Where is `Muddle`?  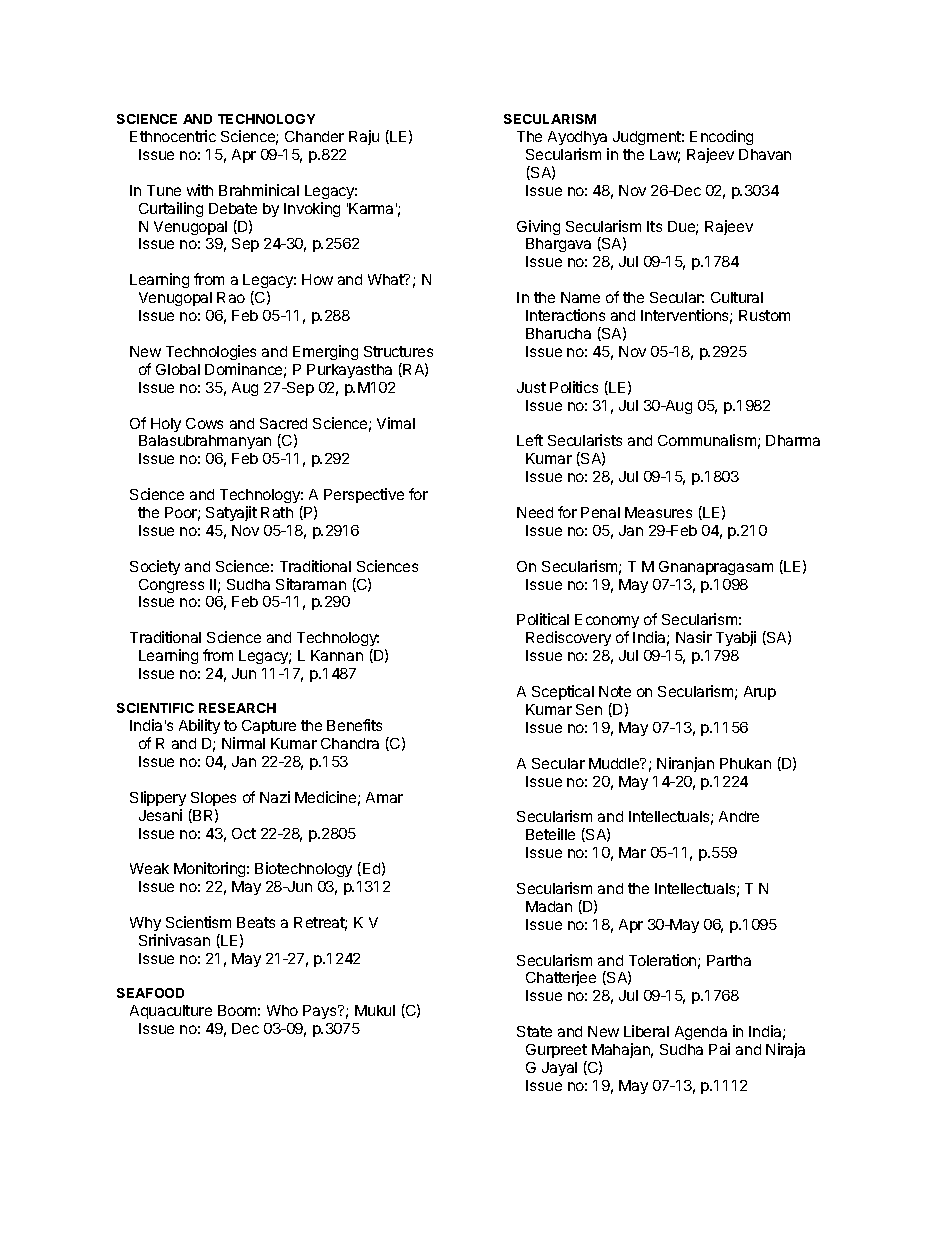 Muddle is located at coordinates (615, 763).
